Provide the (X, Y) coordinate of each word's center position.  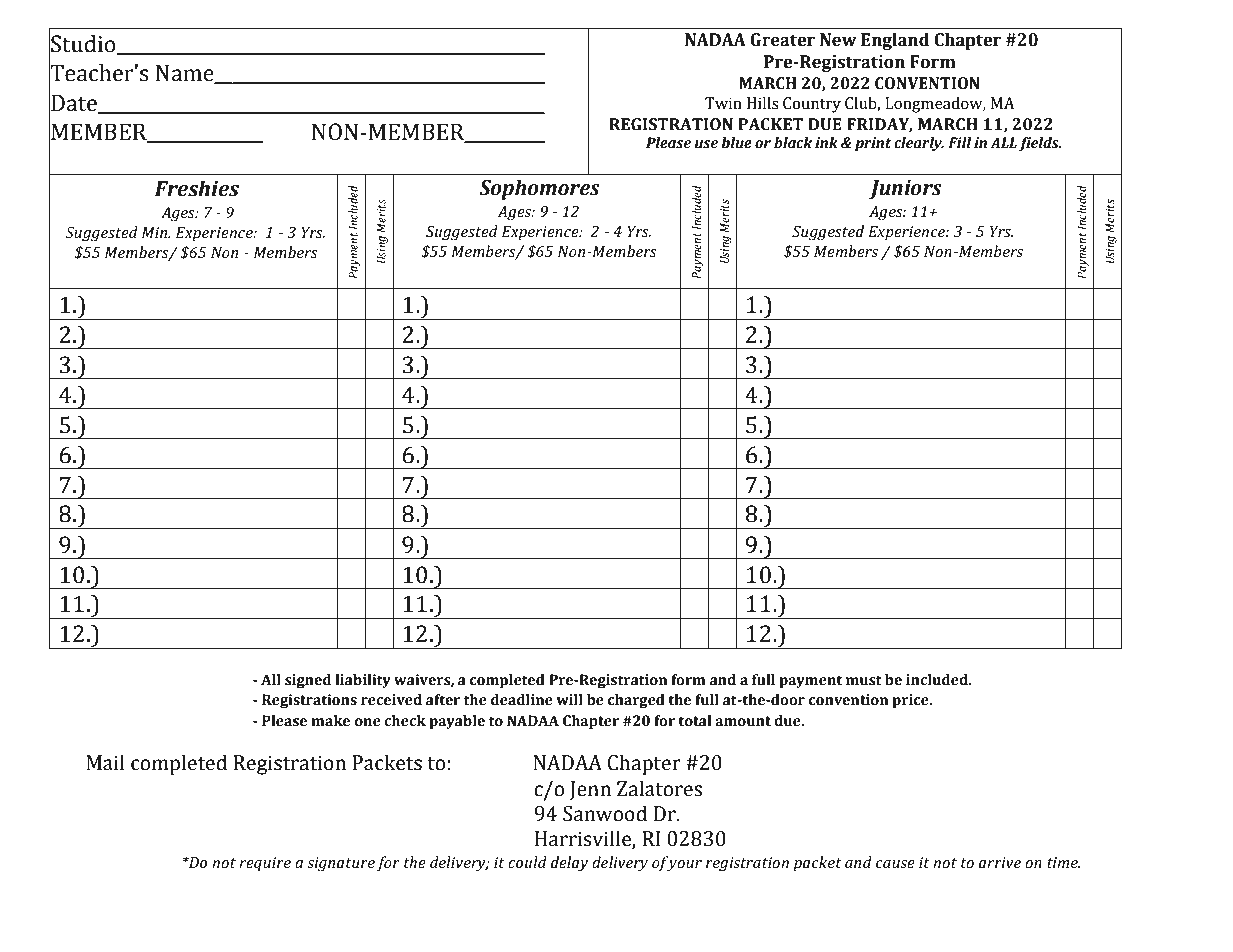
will (569, 699)
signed (308, 681)
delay (569, 864)
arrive (1000, 863)
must (864, 680)
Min (156, 232)
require (265, 864)
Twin (723, 103)
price (911, 701)
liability (363, 681)
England (895, 41)
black (793, 143)
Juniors (905, 189)
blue (736, 143)
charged (636, 701)
